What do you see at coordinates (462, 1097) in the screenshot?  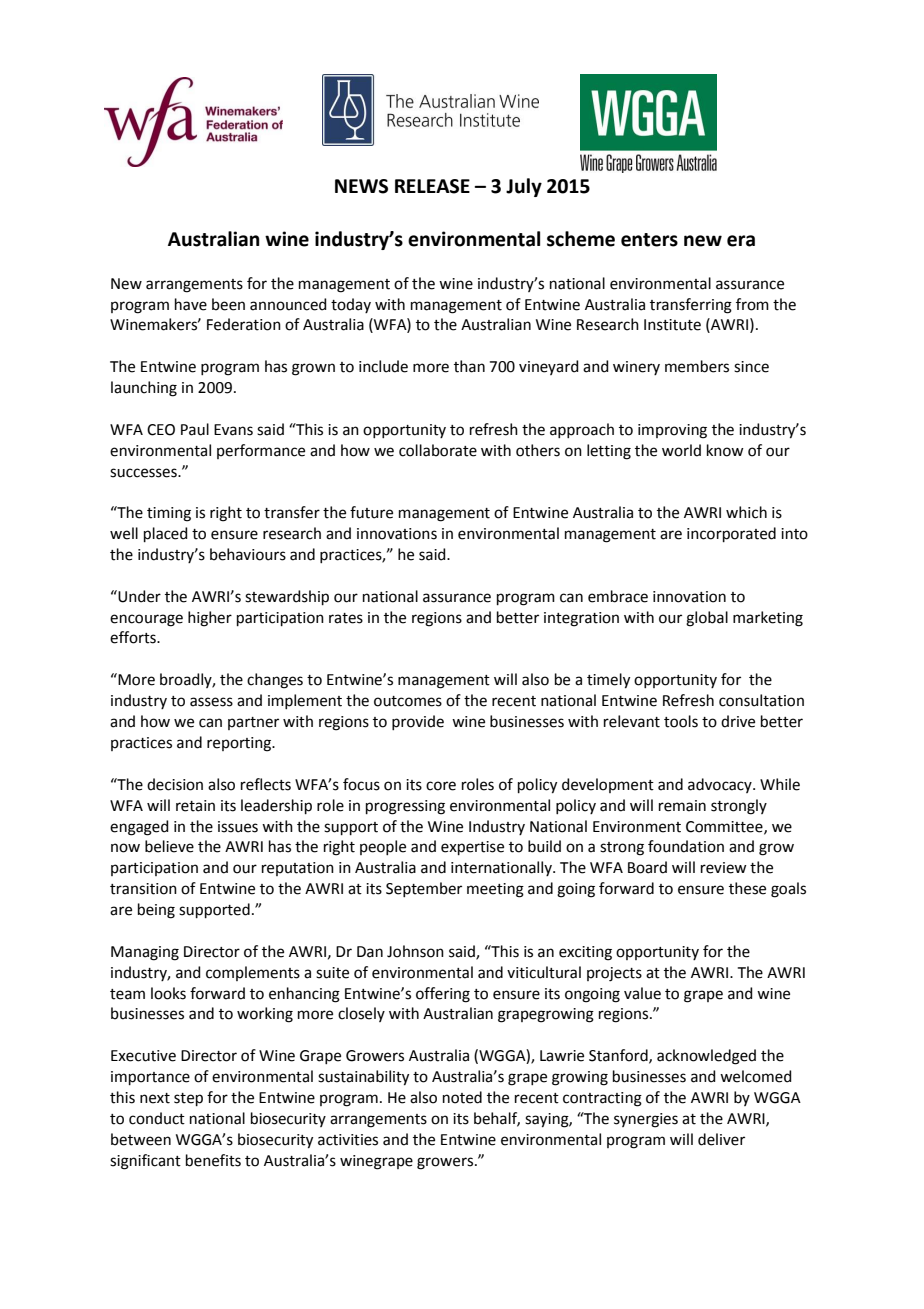 I see `noted` at bounding box center [462, 1097].
